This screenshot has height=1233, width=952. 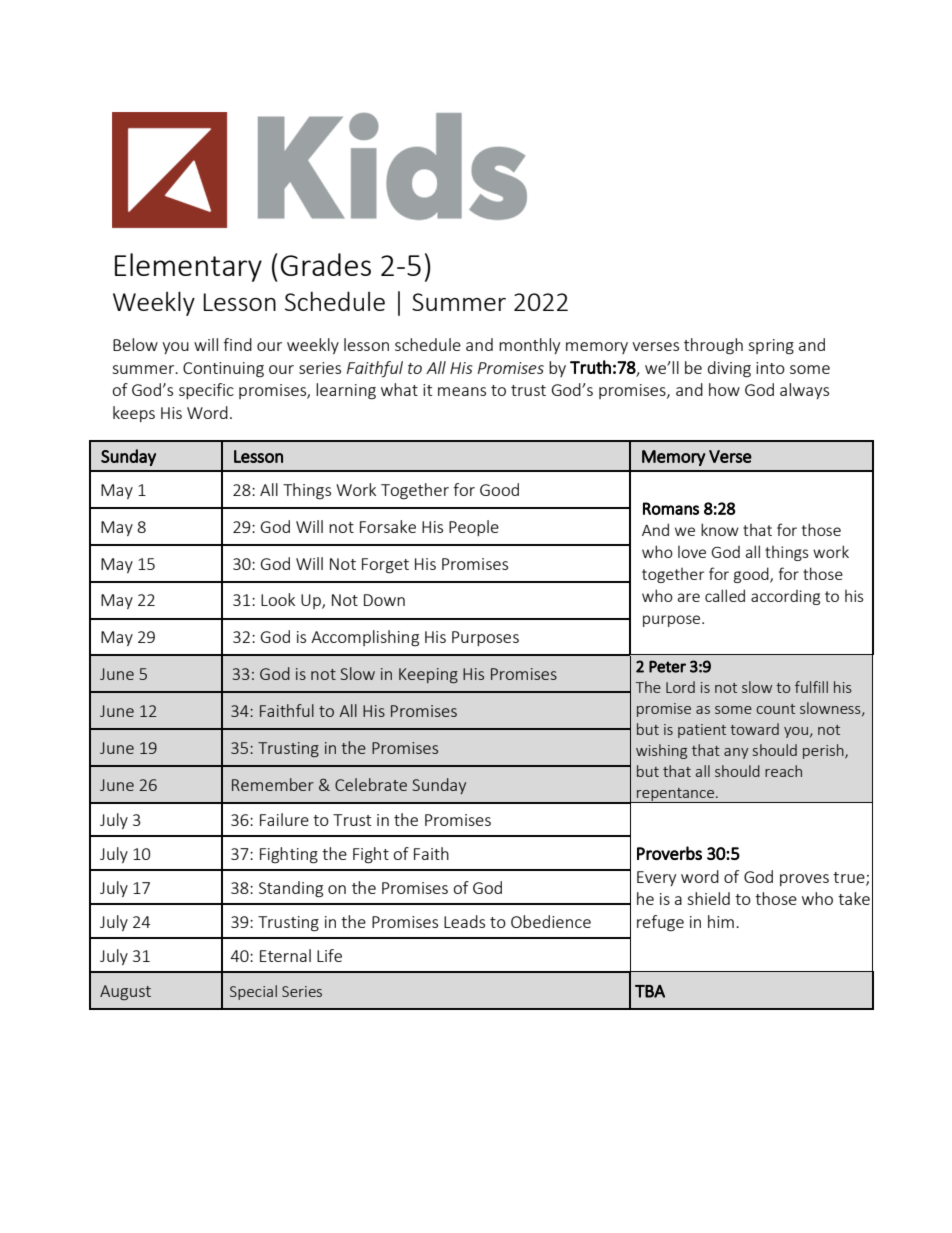 What do you see at coordinates (371, 784) in the screenshot?
I see `Celebrate` at bounding box center [371, 784].
